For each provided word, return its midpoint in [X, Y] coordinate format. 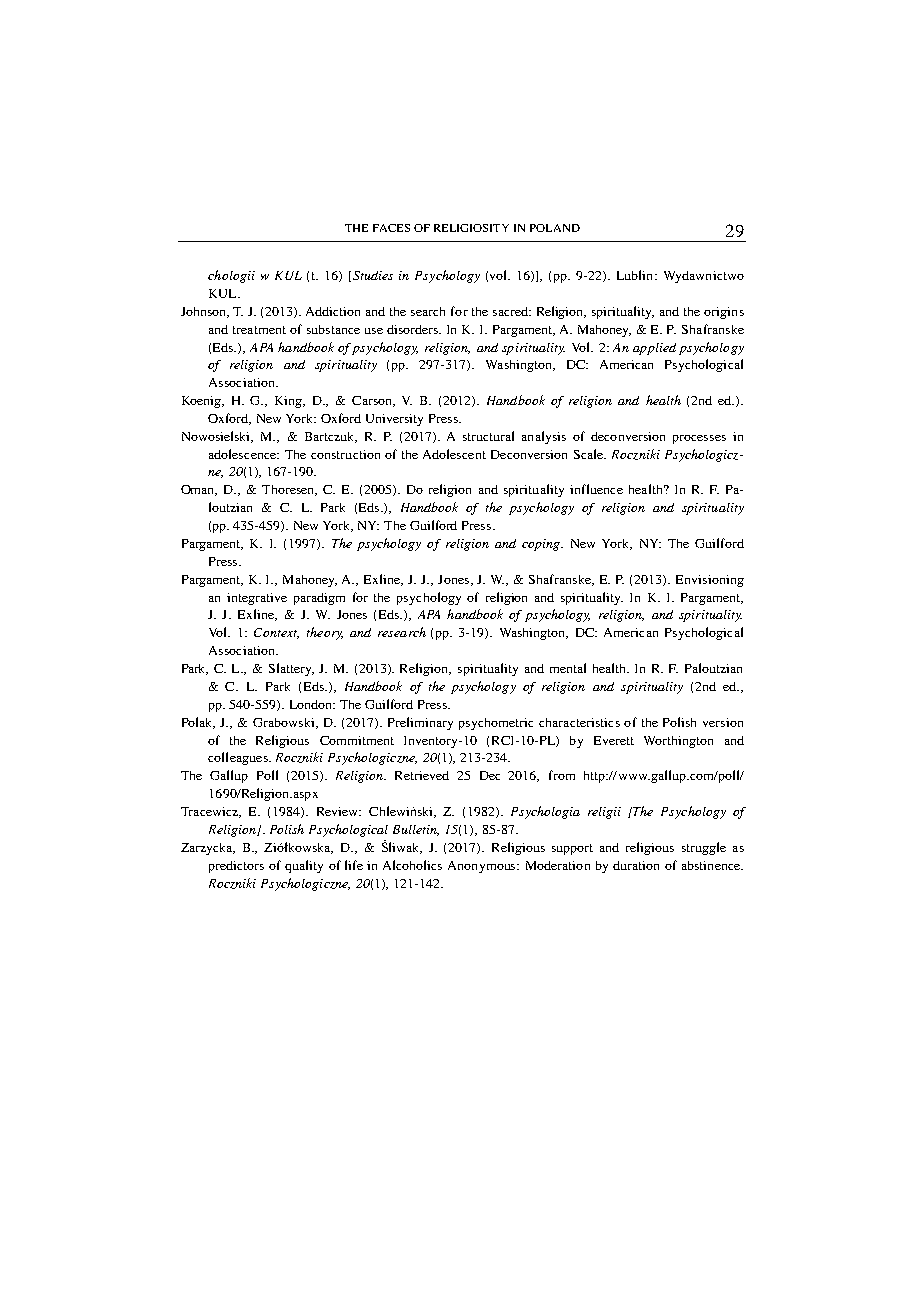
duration [636, 865]
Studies [373, 275]
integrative [257, 599]
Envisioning [710, 581]
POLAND [555, 228]
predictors [236, 867]
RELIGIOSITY [471, 228]
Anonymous [483, 867]
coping [542, 545]
